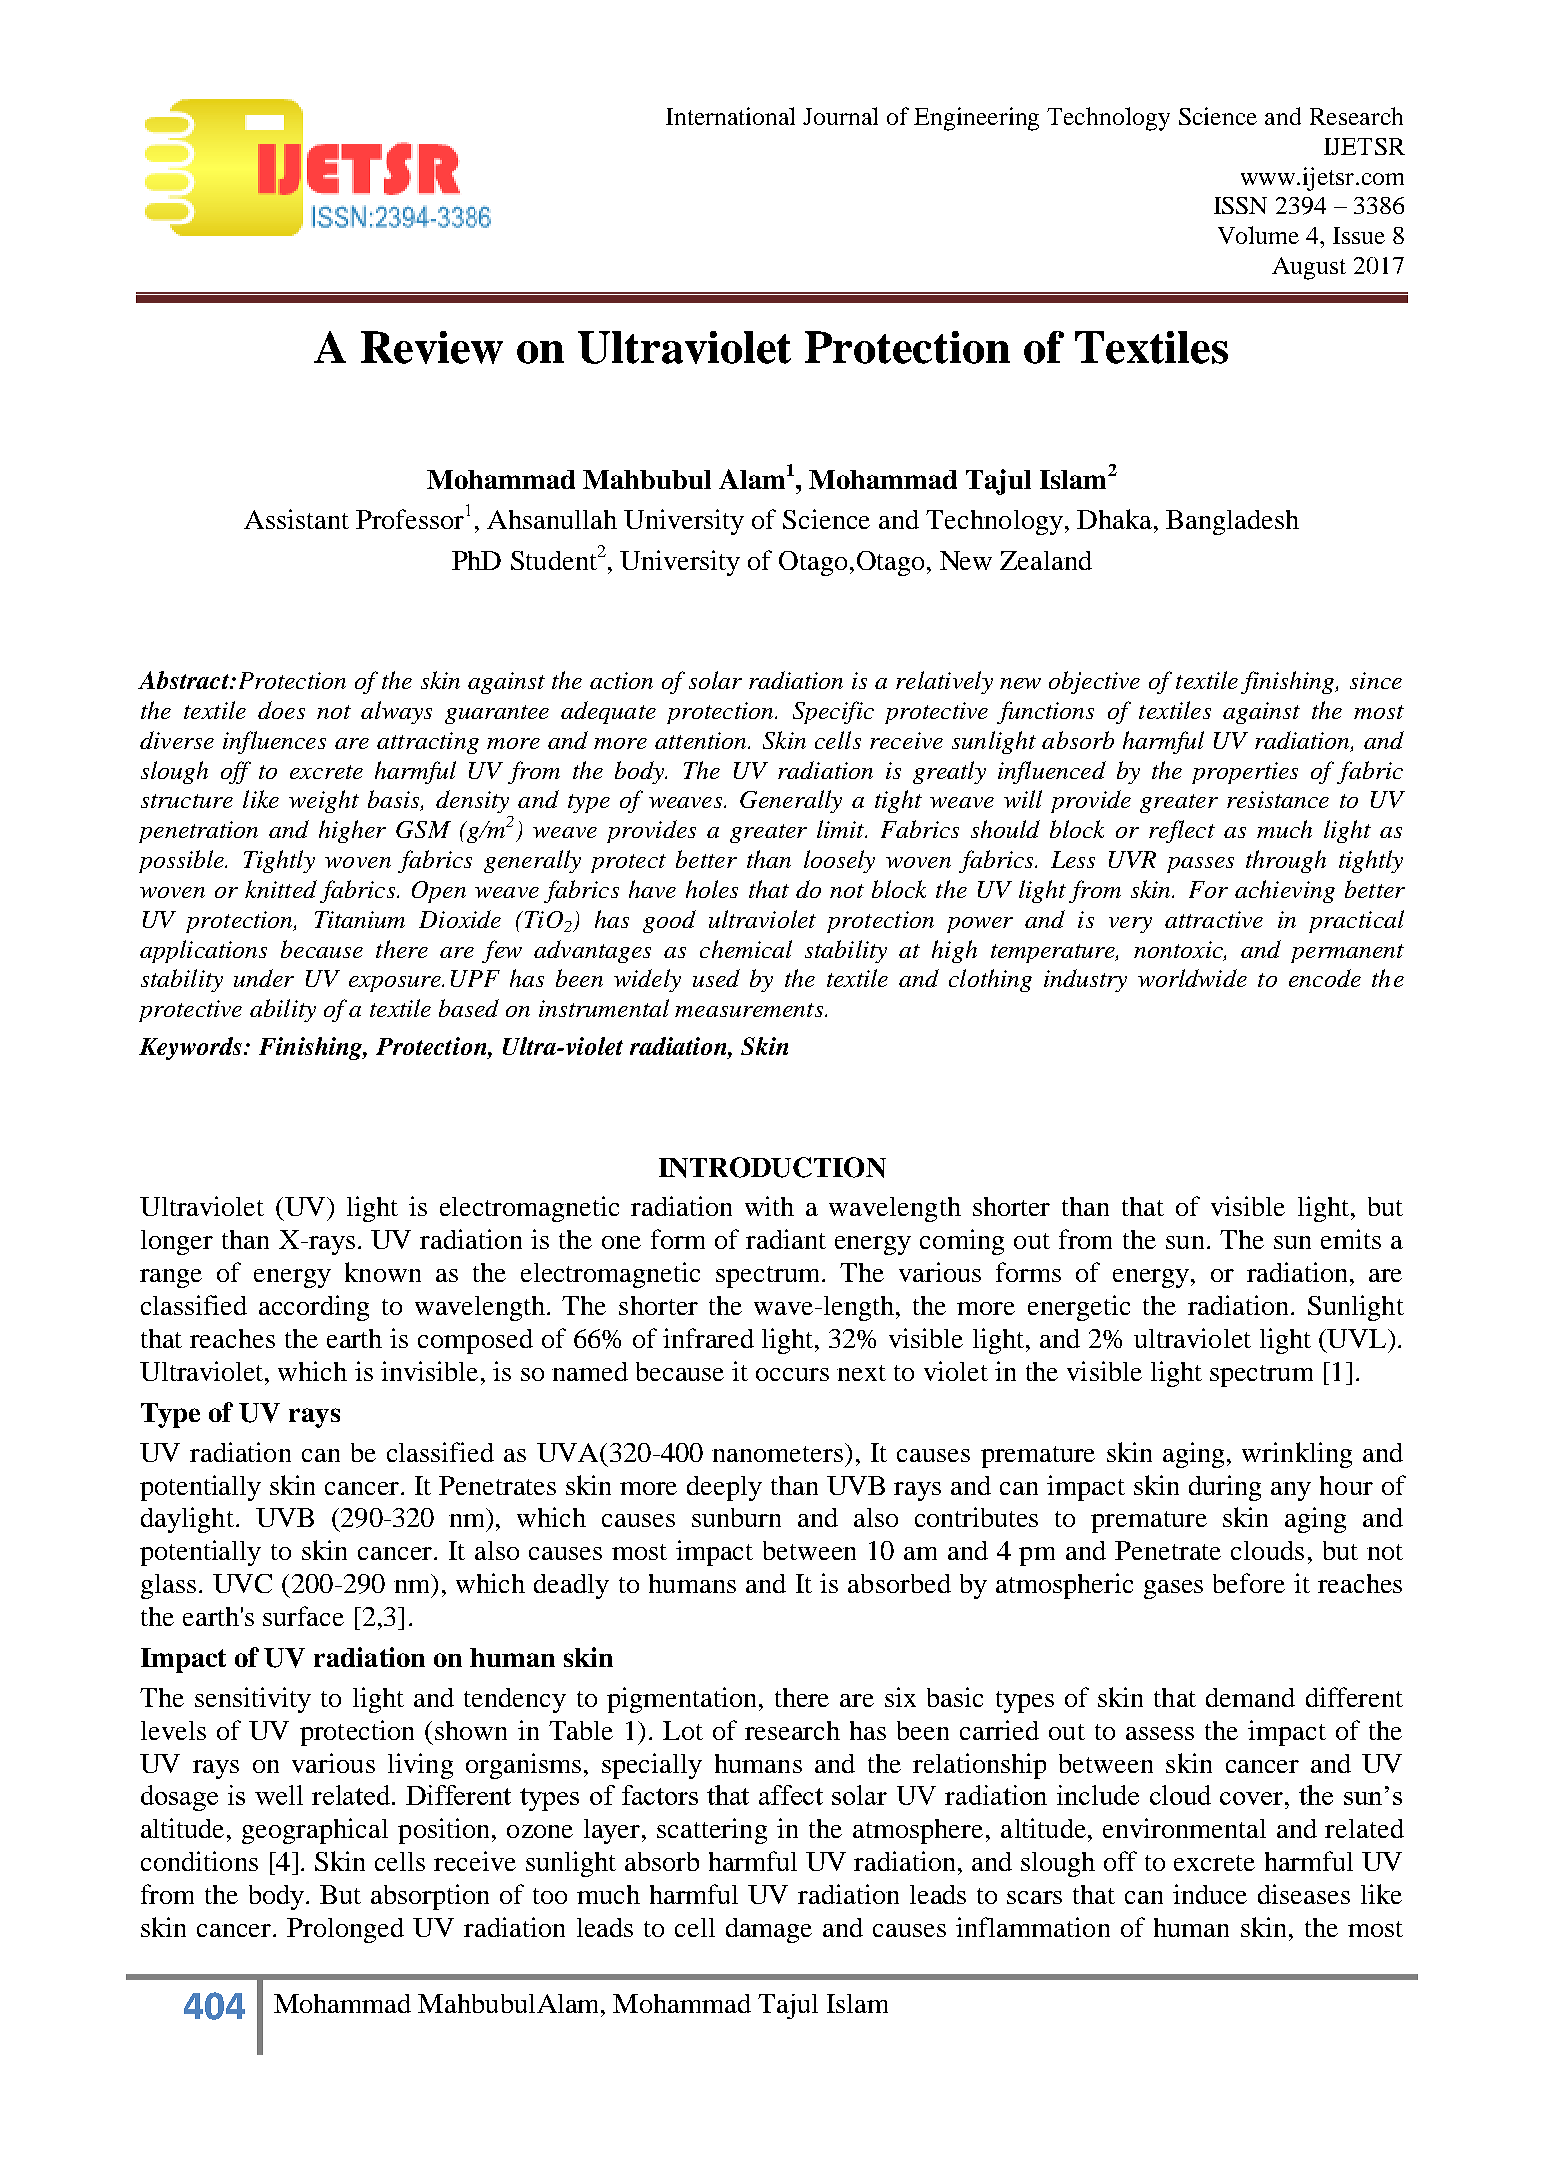 This page has width=1544, height=2183. Describe the element at coordinates (1240, 205) in the page. I see `ISSN` at that location.
